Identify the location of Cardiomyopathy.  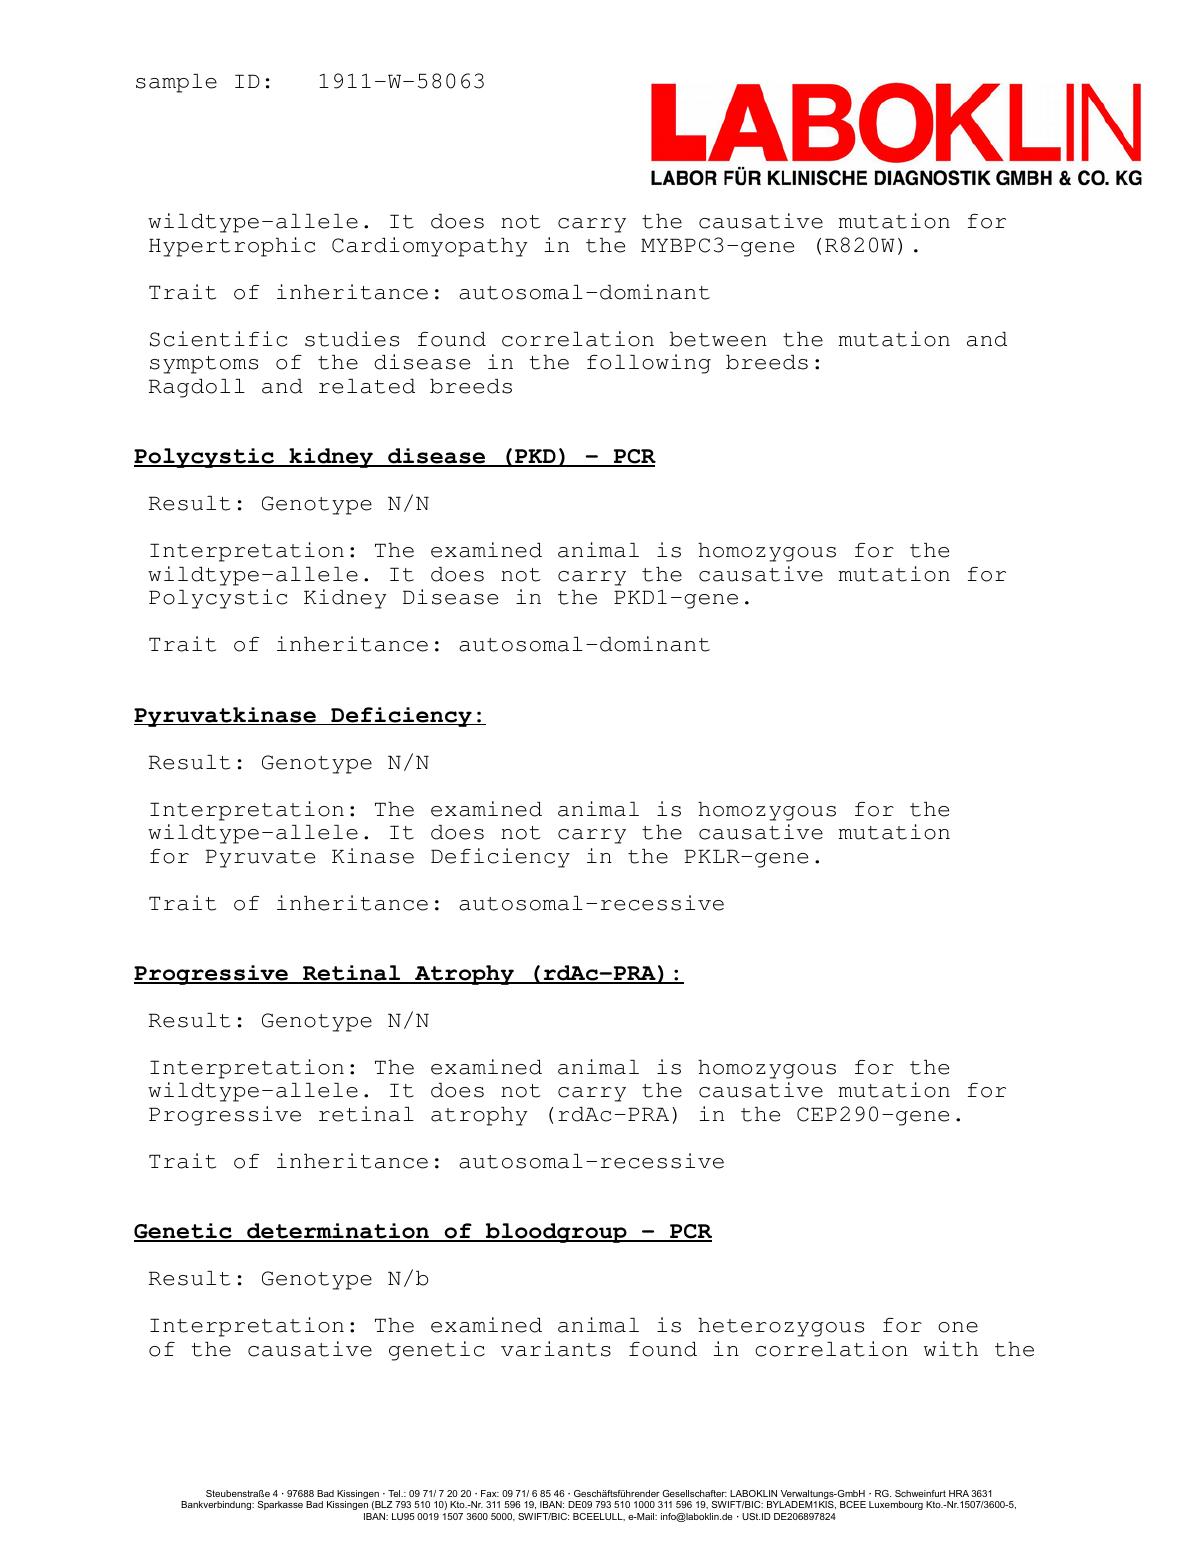
(430, 247).
